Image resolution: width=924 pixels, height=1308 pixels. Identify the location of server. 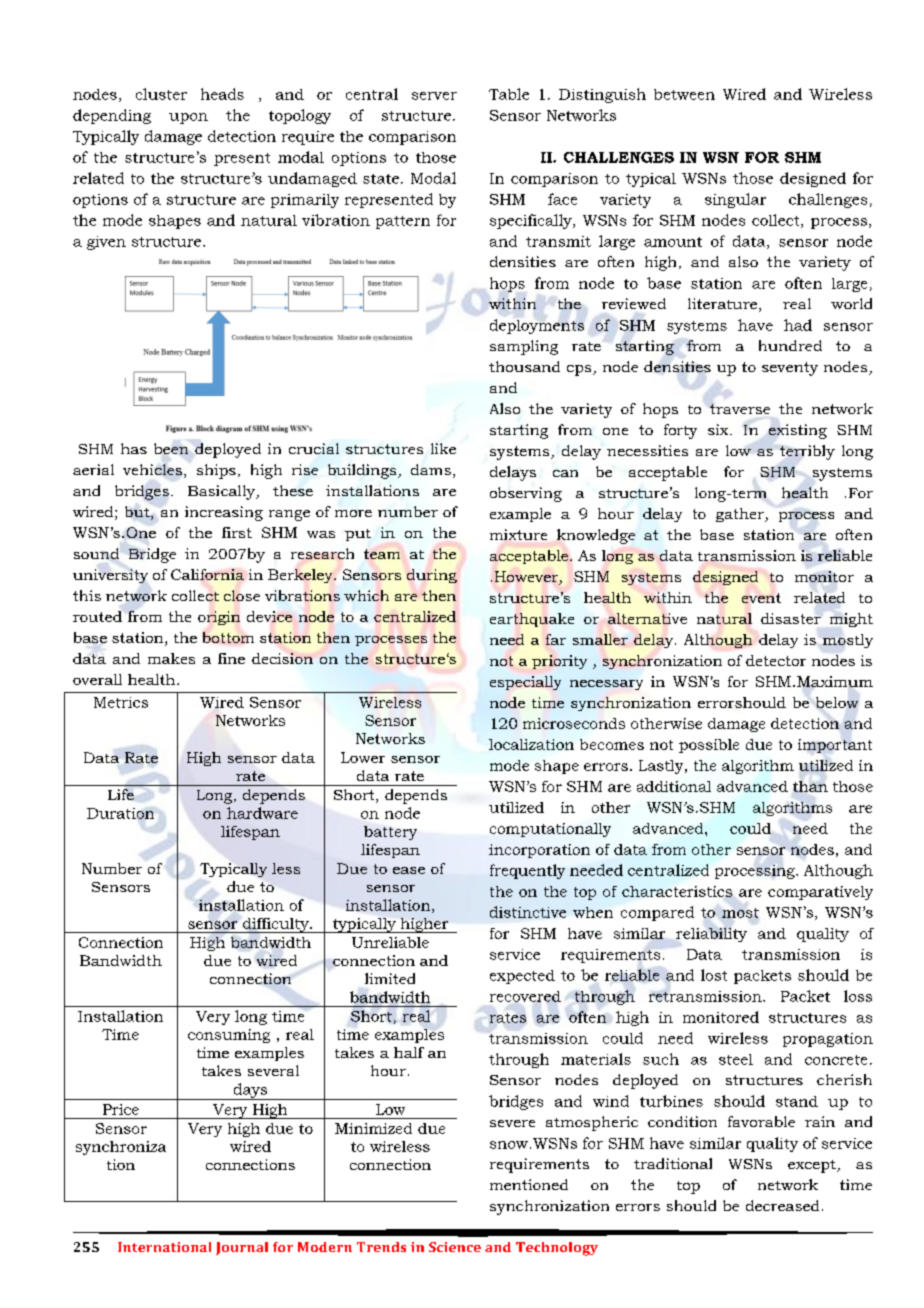
(434, 96).
